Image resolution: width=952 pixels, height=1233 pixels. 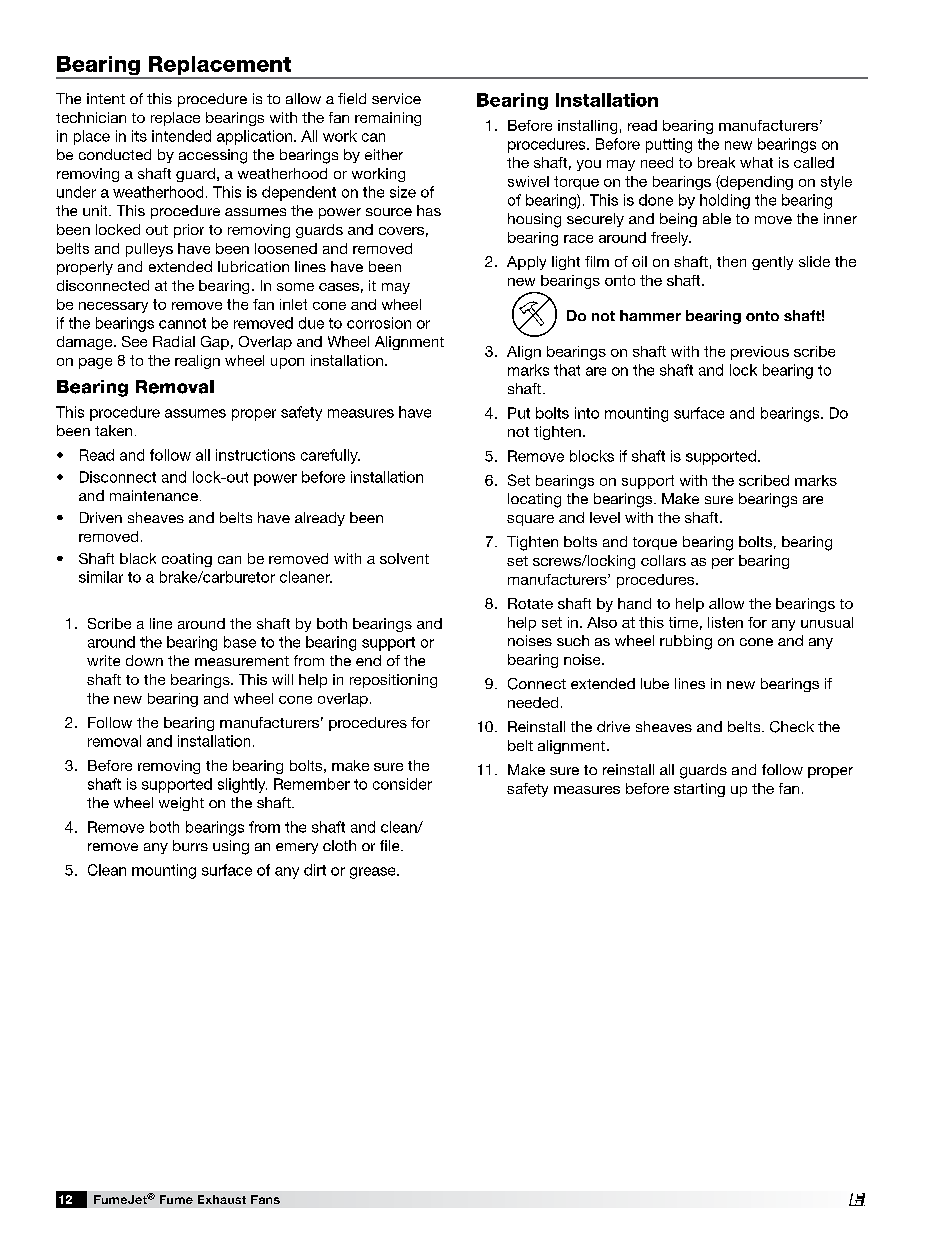 What do you see at coordinates (222, 1199) in the screenshot?
I see `Exhaust` at bounding box center [222, 1199].
